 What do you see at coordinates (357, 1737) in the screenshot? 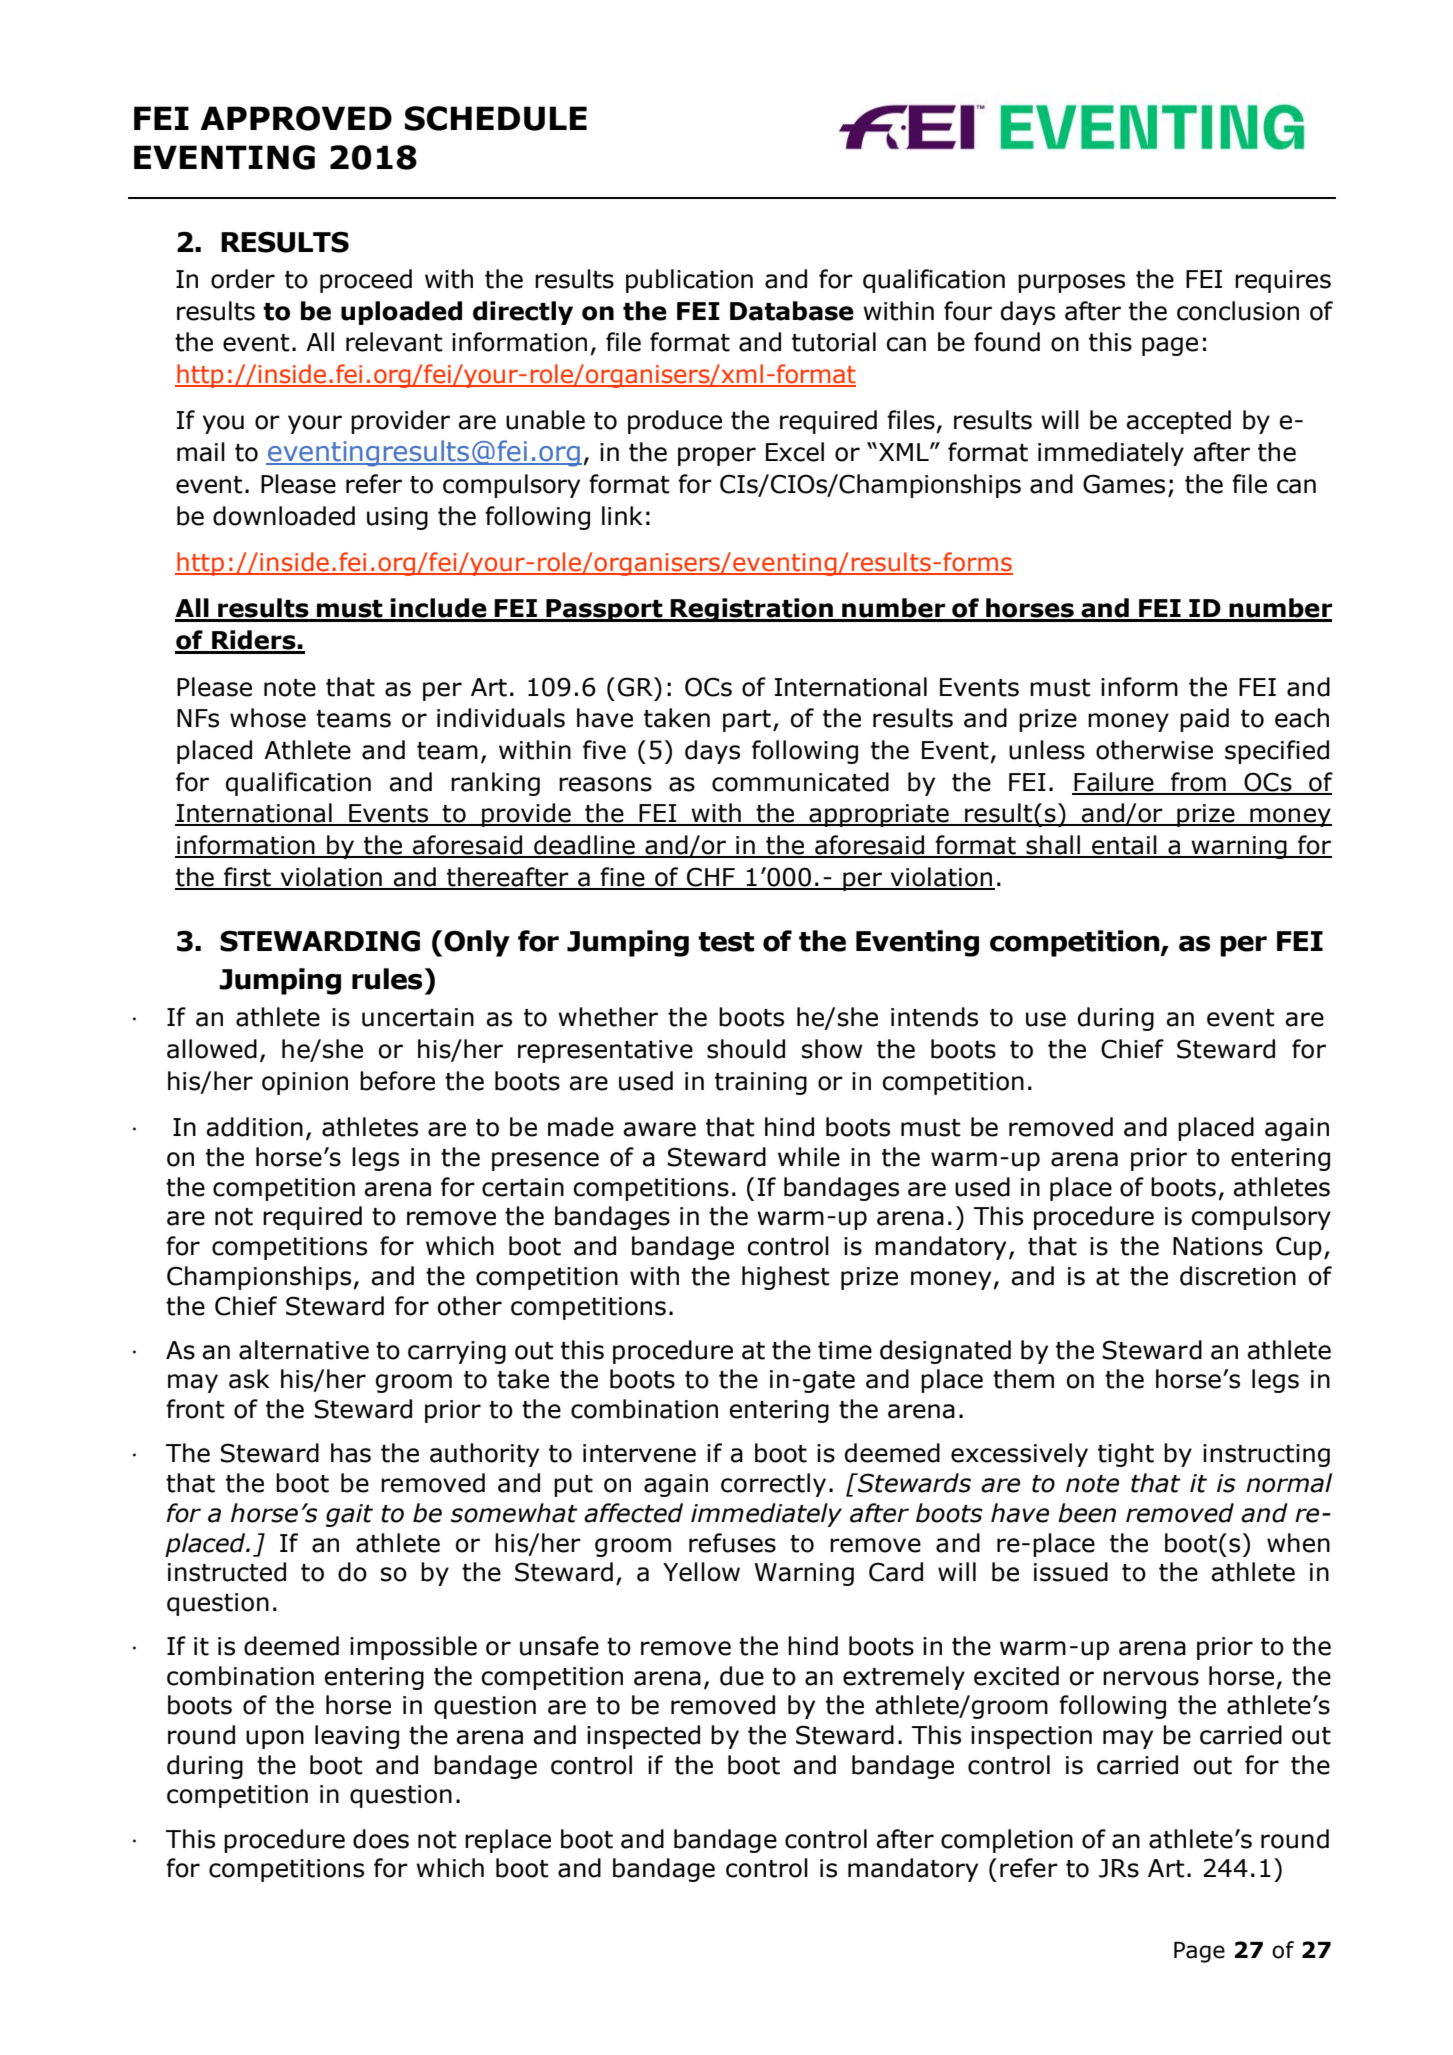
I see `leaving` at bounding box center [357, 1737].
